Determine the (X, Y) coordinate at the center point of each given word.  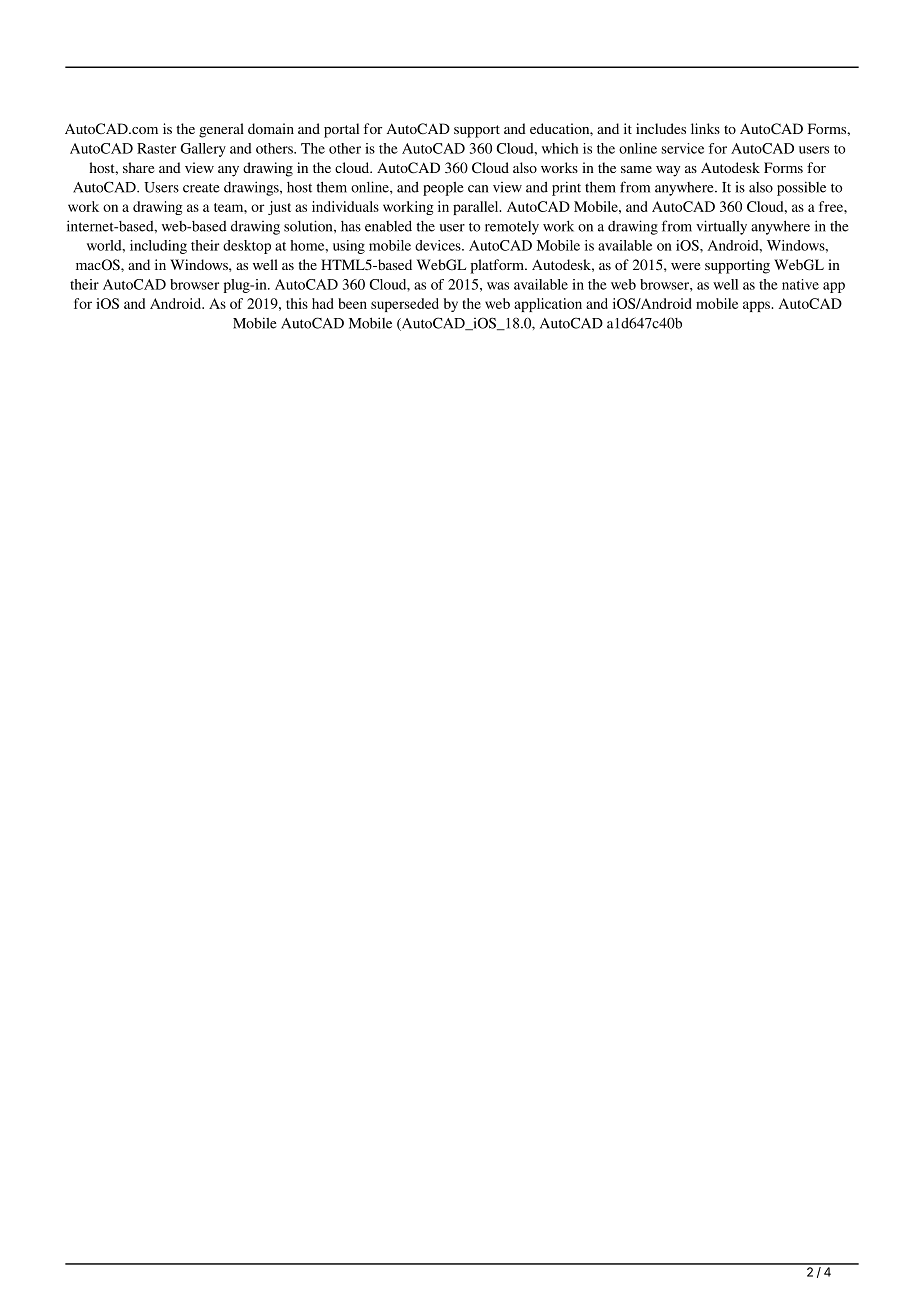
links (705, 128)
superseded (405, 305)
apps (757, 306)
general (221, 130)
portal (341, 130)
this (297, 303)
